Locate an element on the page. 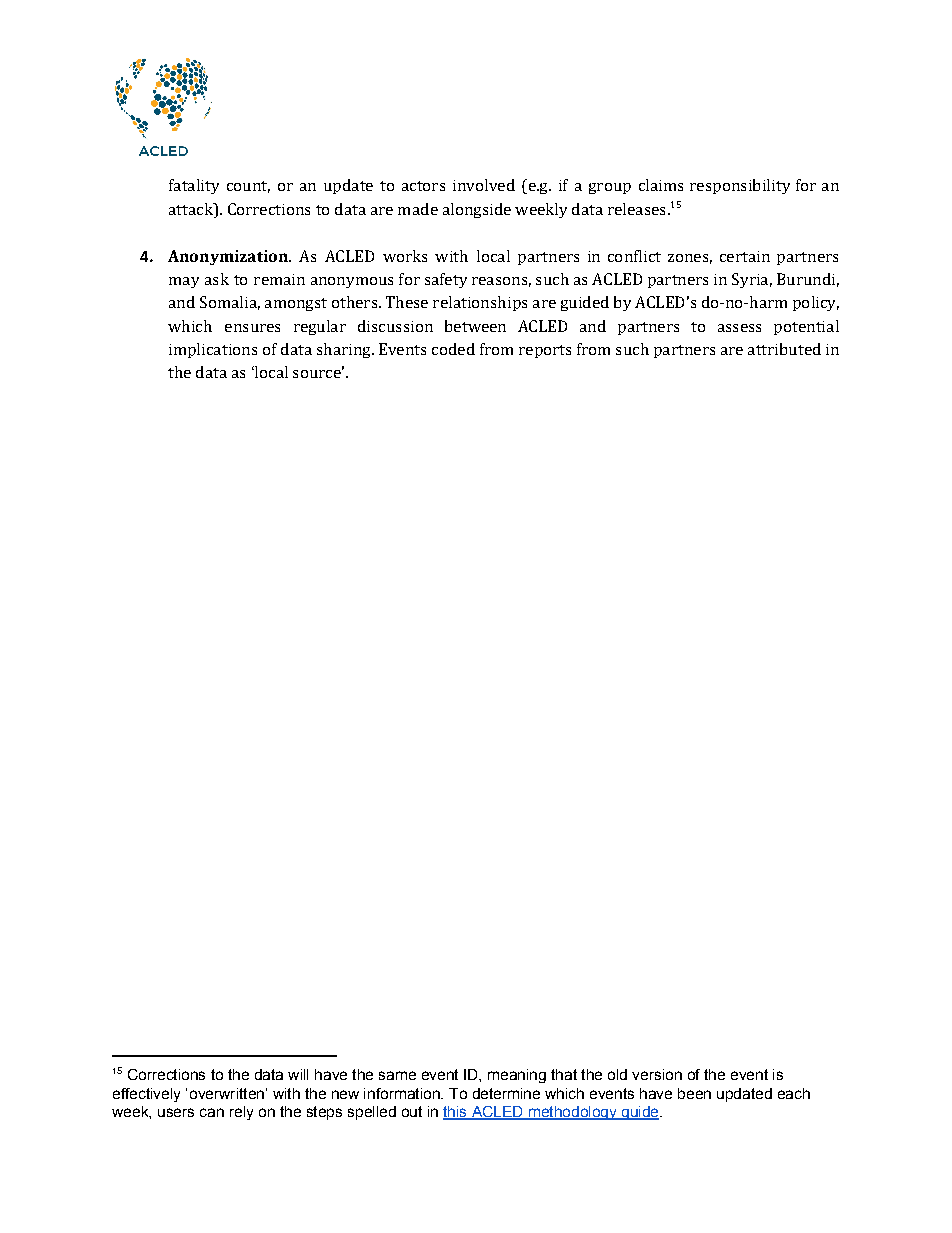 The height and width of the page is (1233, 952). attributed is located at coordinates (784, 349).
